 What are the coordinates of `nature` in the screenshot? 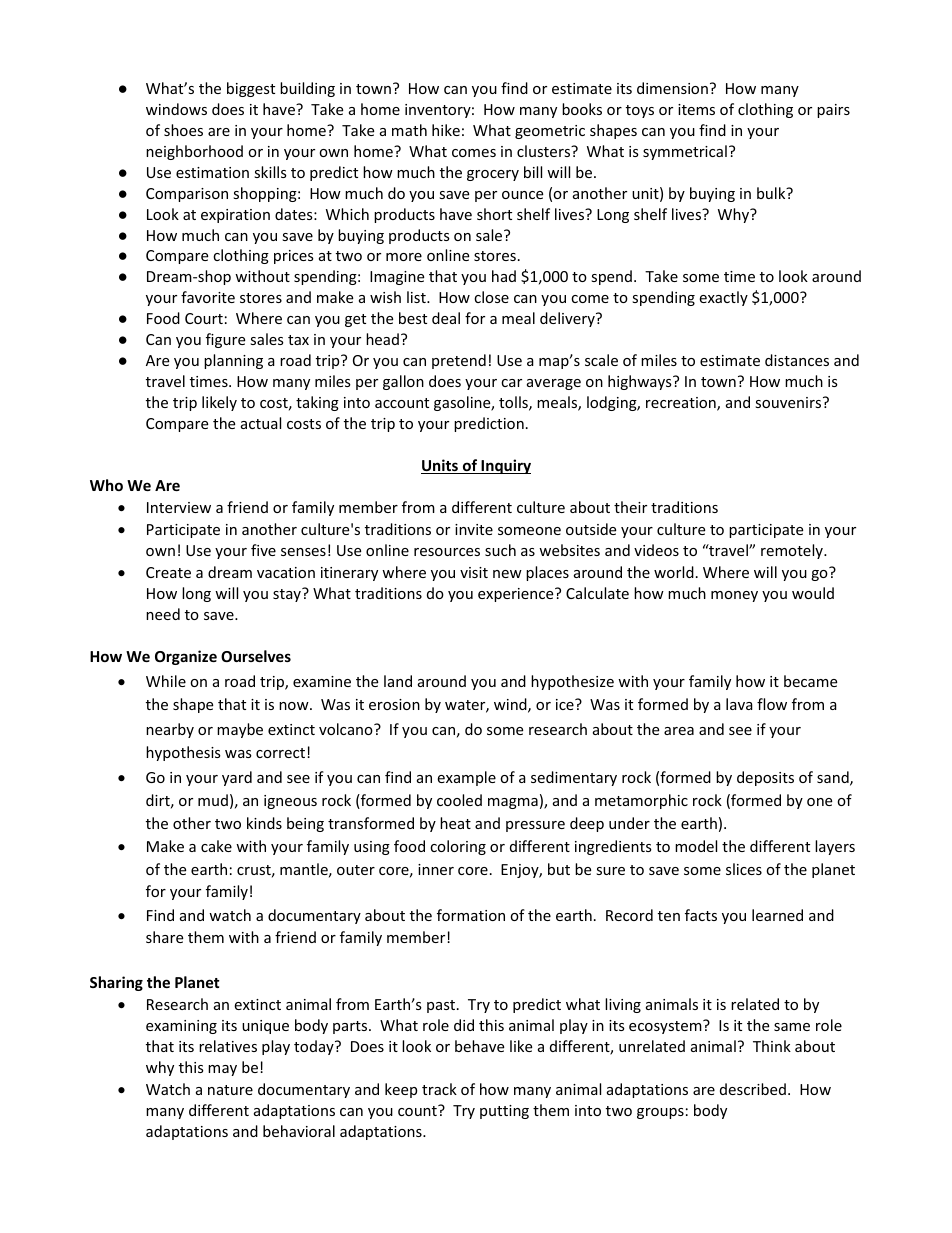 It's located at (230, 1090).
